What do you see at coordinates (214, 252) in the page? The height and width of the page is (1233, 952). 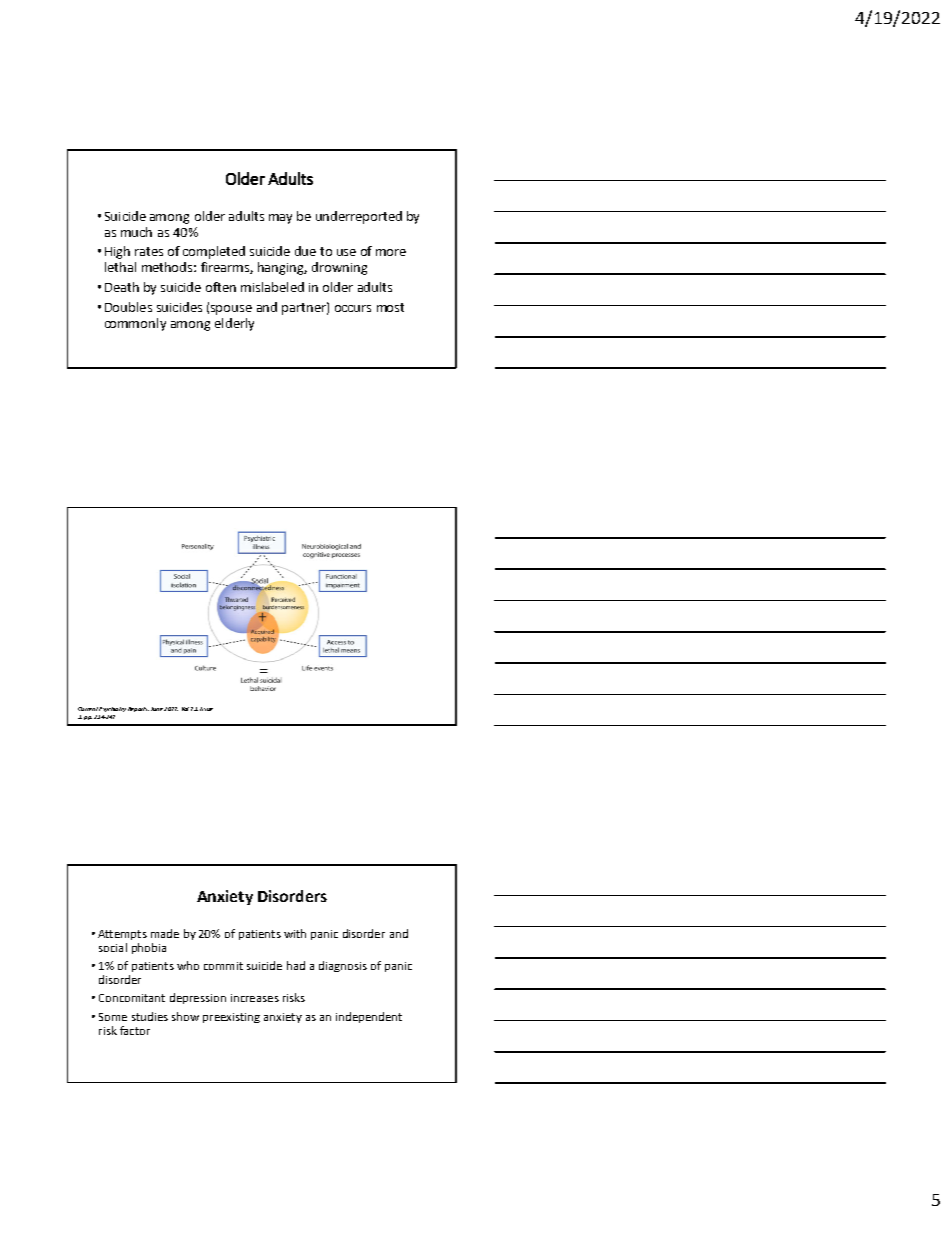 I see `completed` at bounding box center [214, 252].
